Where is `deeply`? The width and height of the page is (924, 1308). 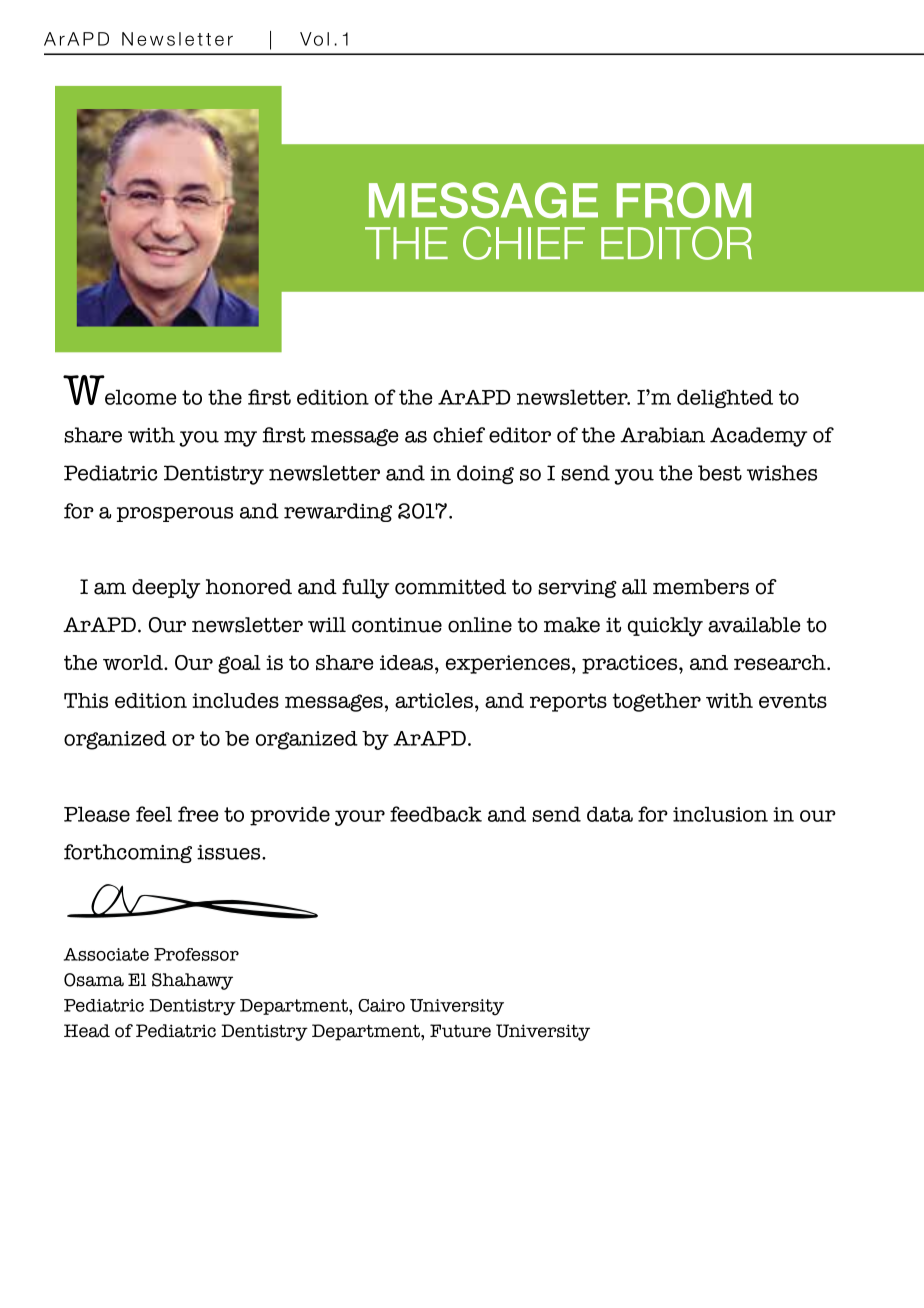 deeply is located at coordinates (166, 589).
